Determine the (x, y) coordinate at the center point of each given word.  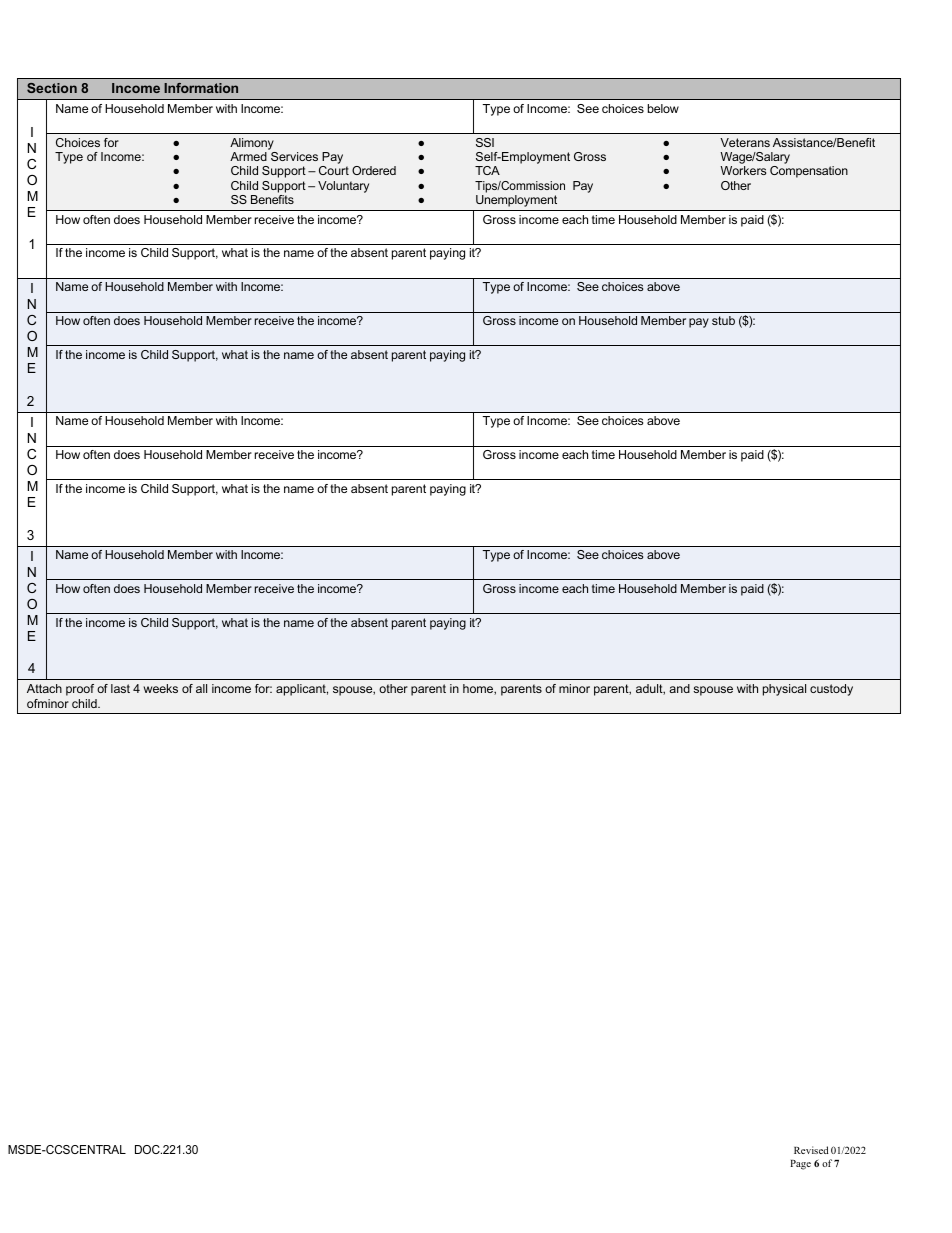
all (201, 688)
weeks (161, 688)
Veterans (745, 142)
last (120, 688)
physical (784, 690)
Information (201, 88)
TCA (487, 170)
